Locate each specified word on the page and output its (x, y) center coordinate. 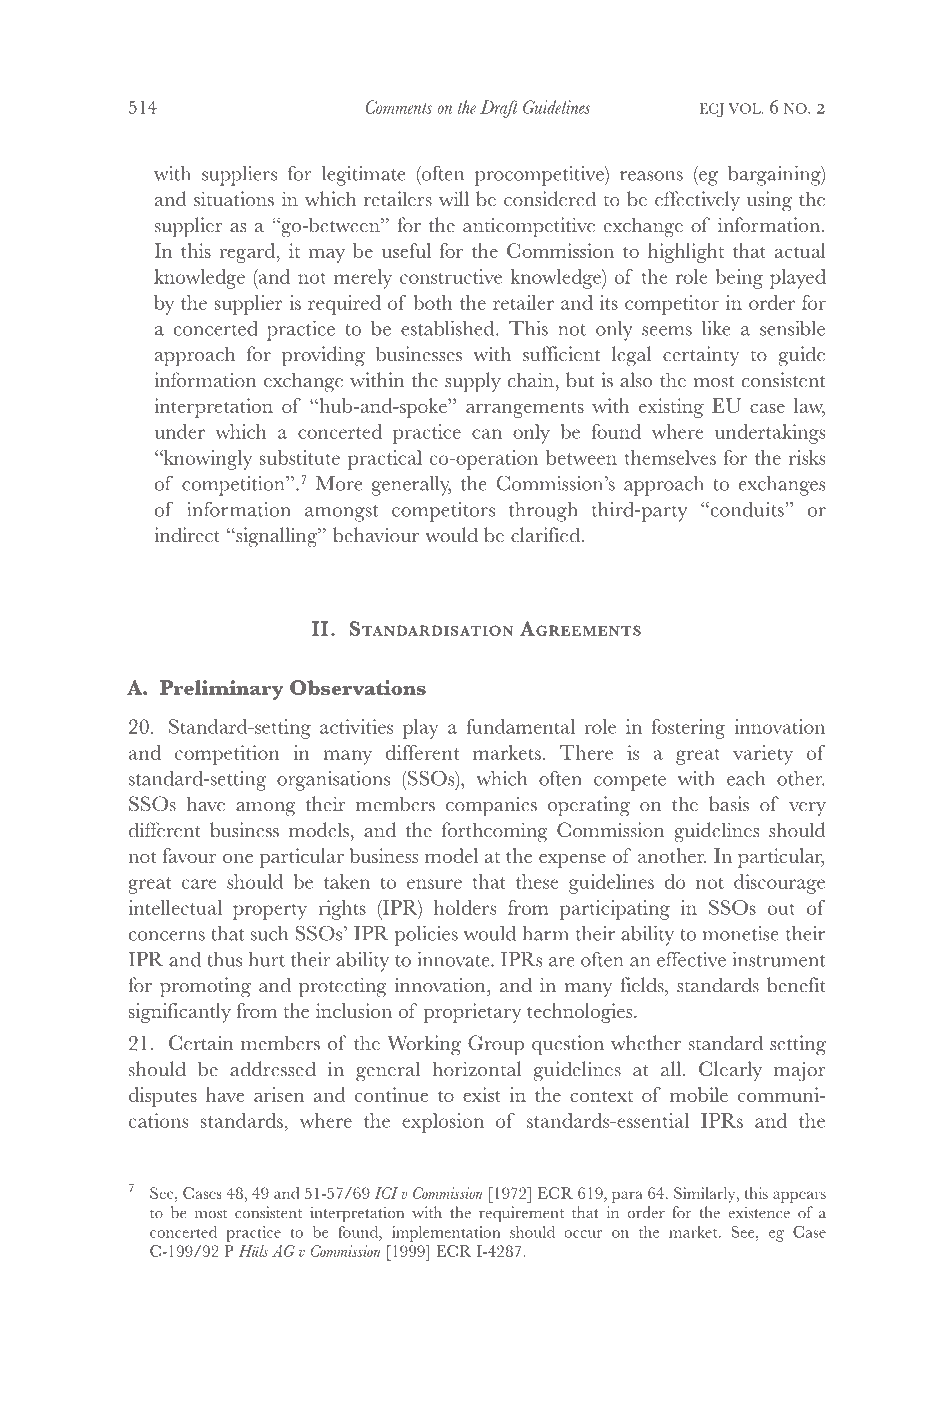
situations (234, 199)
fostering (688, 729)
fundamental (520, 726)
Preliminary (221, 690)
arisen (279, 1094)
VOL (745, 108)
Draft (498, 109)
